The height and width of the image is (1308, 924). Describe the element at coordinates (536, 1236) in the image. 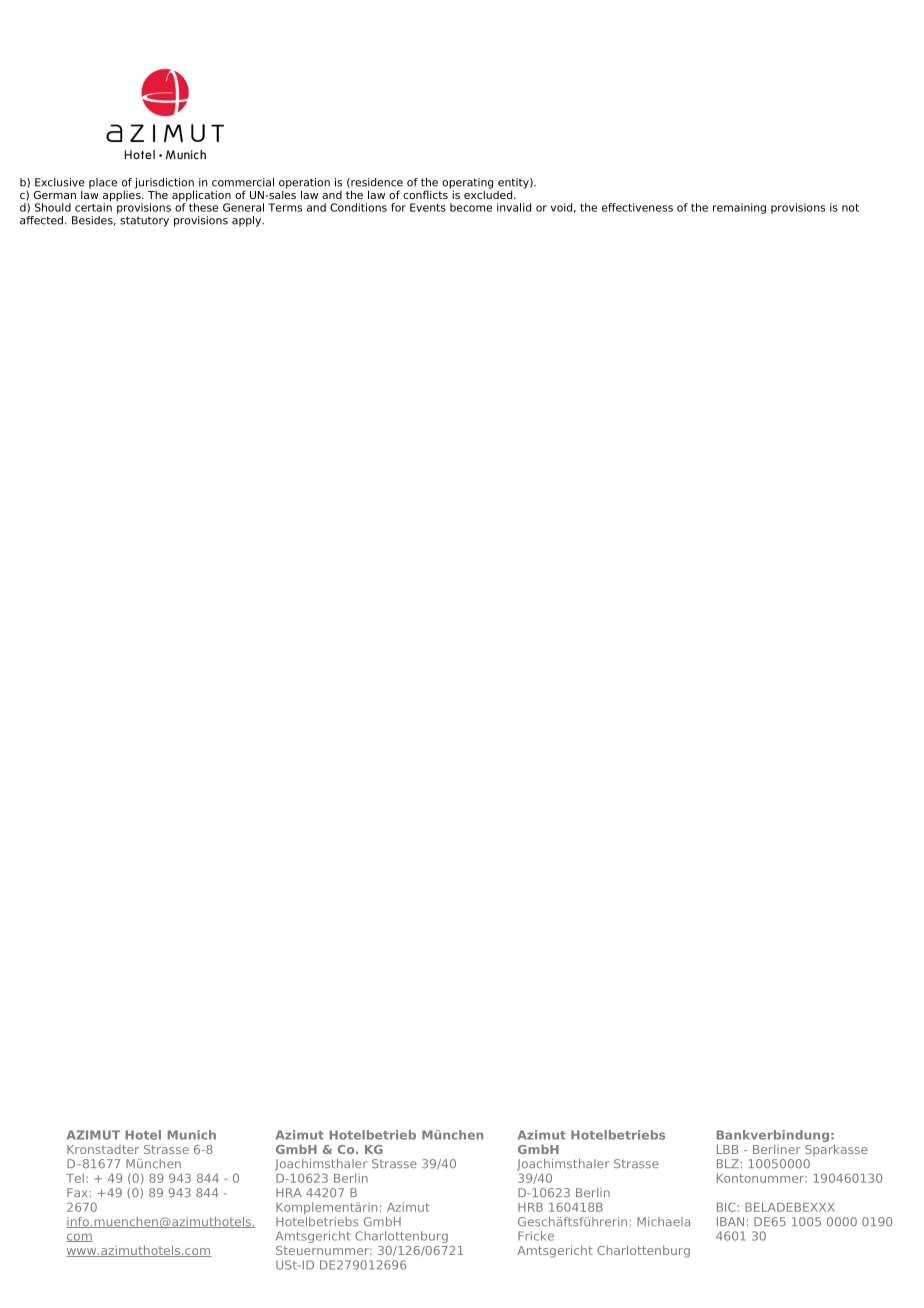

I see `Fricke` at that location.
